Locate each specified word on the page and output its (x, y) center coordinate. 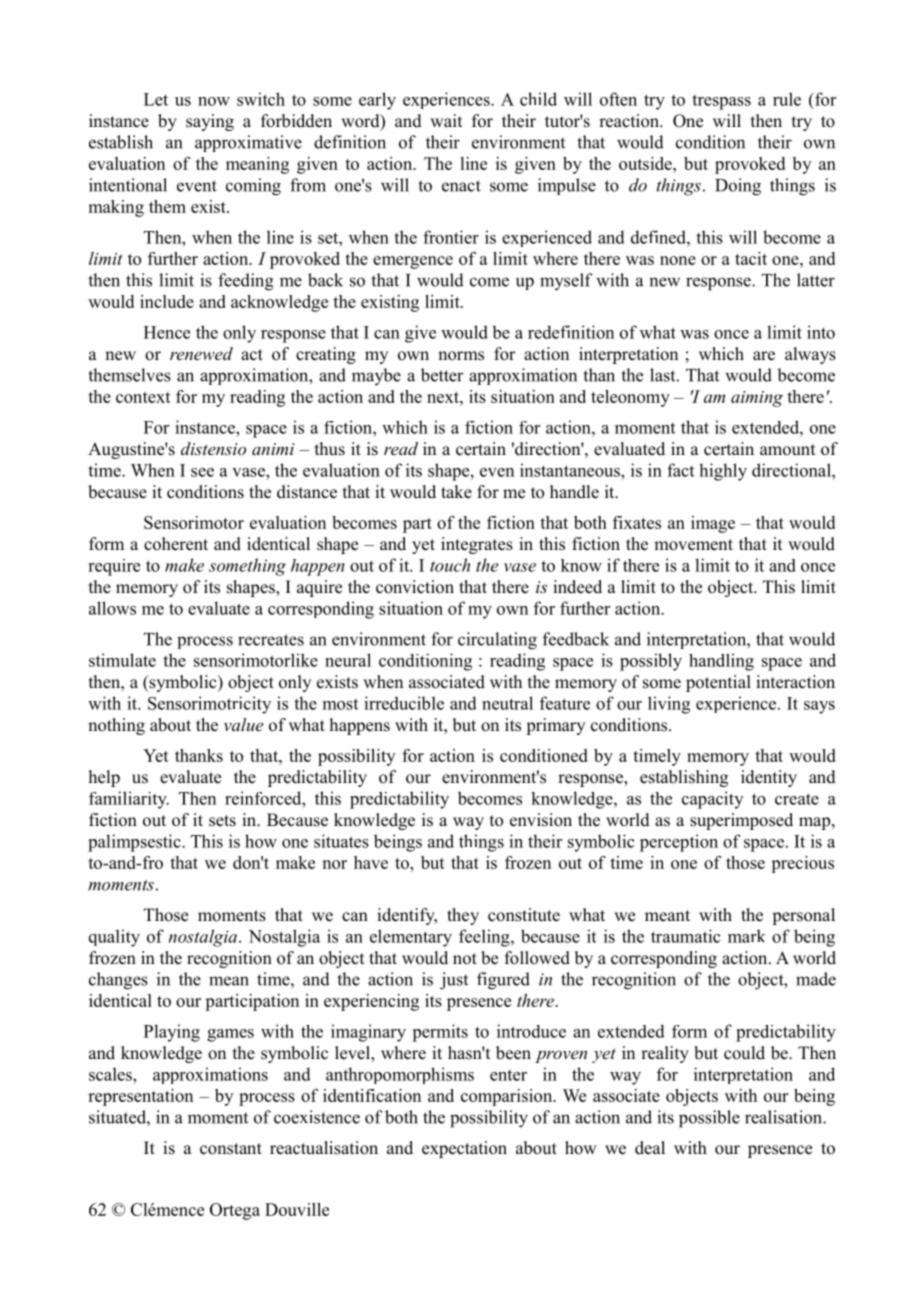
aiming (757, 399)
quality (114, 938)
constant (231, 1149)
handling (721, 662)
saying (210, 122)
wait (446, 120)
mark (746, 936)
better (442, 375)
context (143, 397)
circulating (497, 641)
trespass (721, 102)
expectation (464, 1149)
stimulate (122, 660)
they (463, 916)
